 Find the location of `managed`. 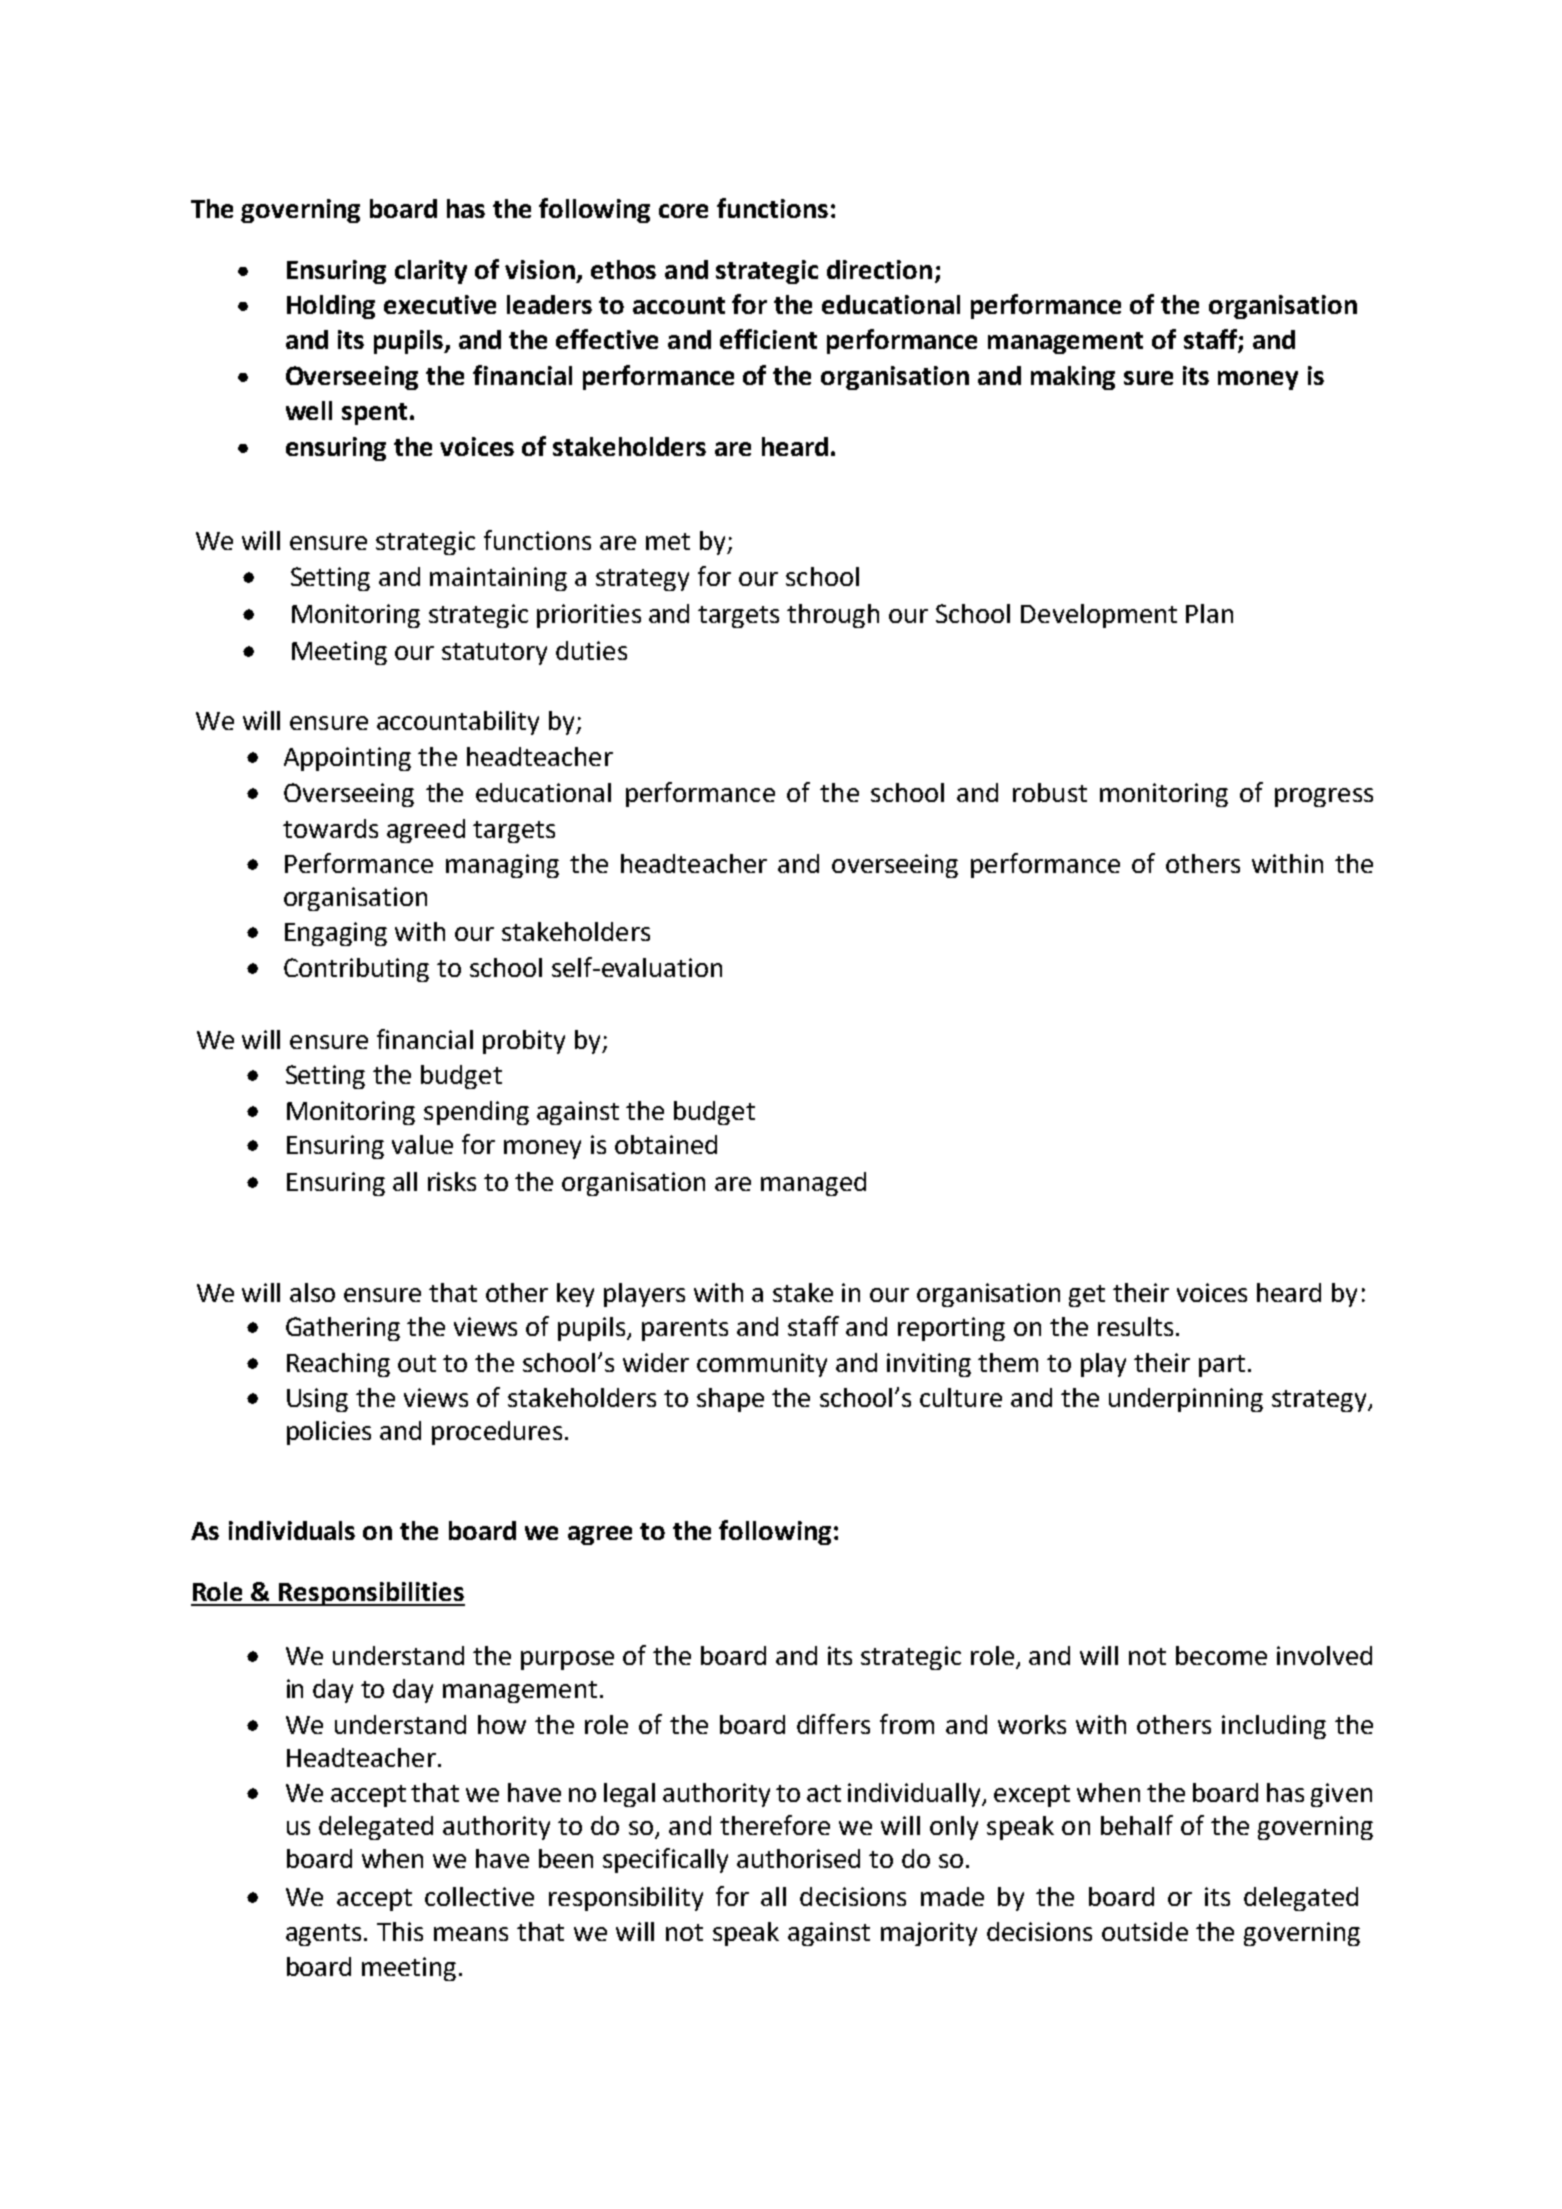

managed is located at coordinates (813, 1184).
